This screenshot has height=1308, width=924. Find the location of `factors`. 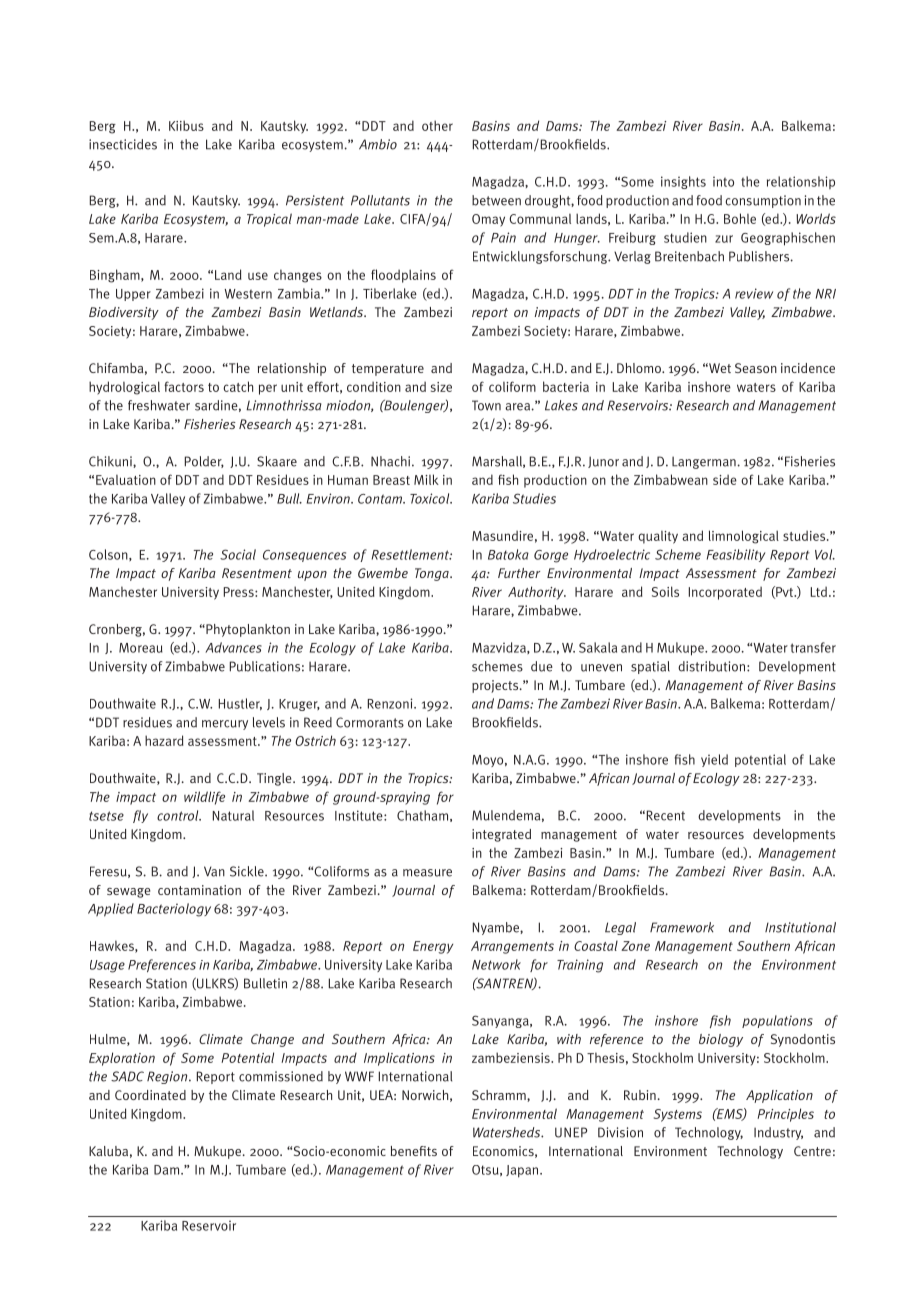

factors is located at coordinates (184, 386).
